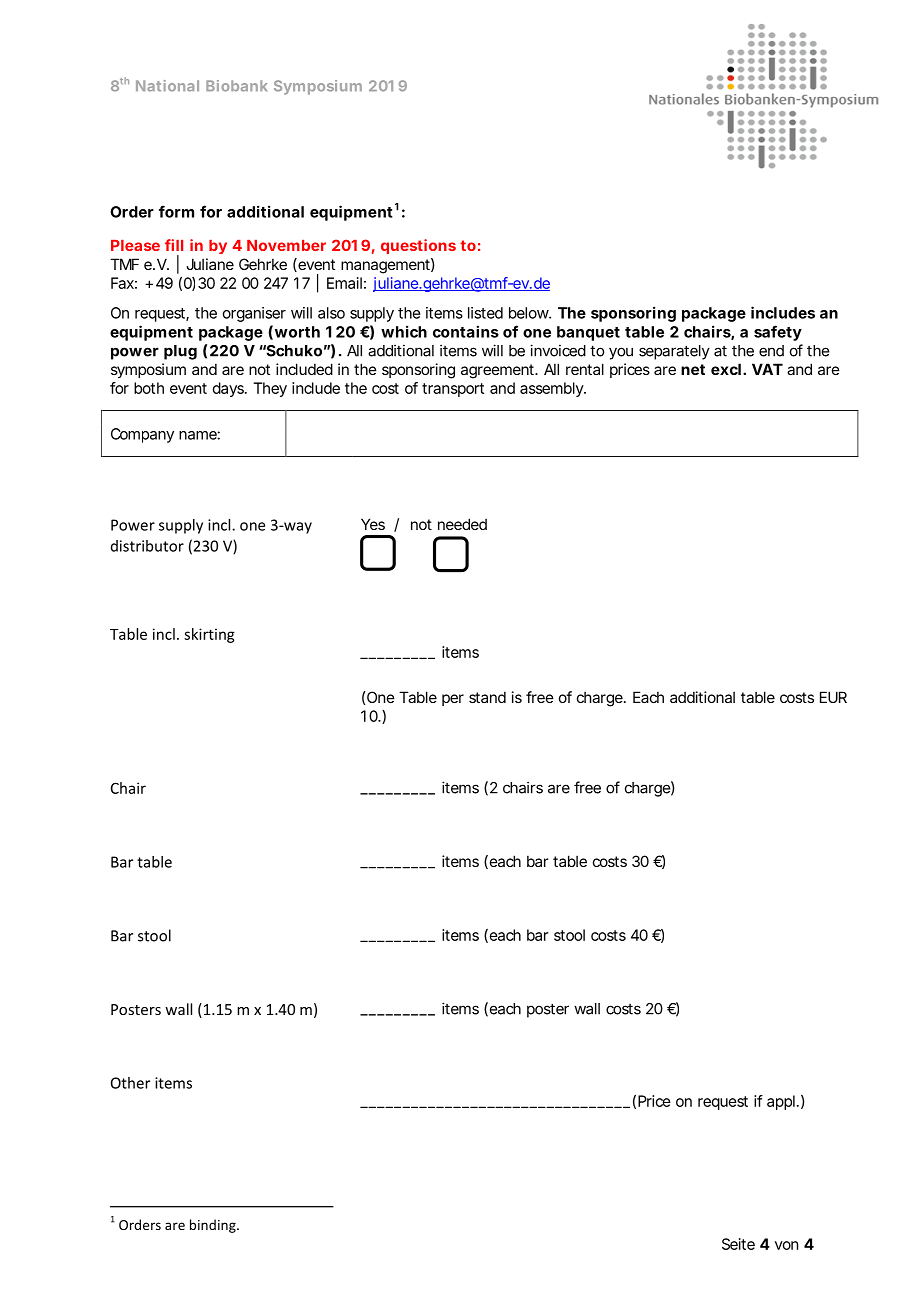 This screenshot has height=1308, width=924. Describe the element at coordinates (254, 314) in the screenshot. I see `organiser` at that location.
